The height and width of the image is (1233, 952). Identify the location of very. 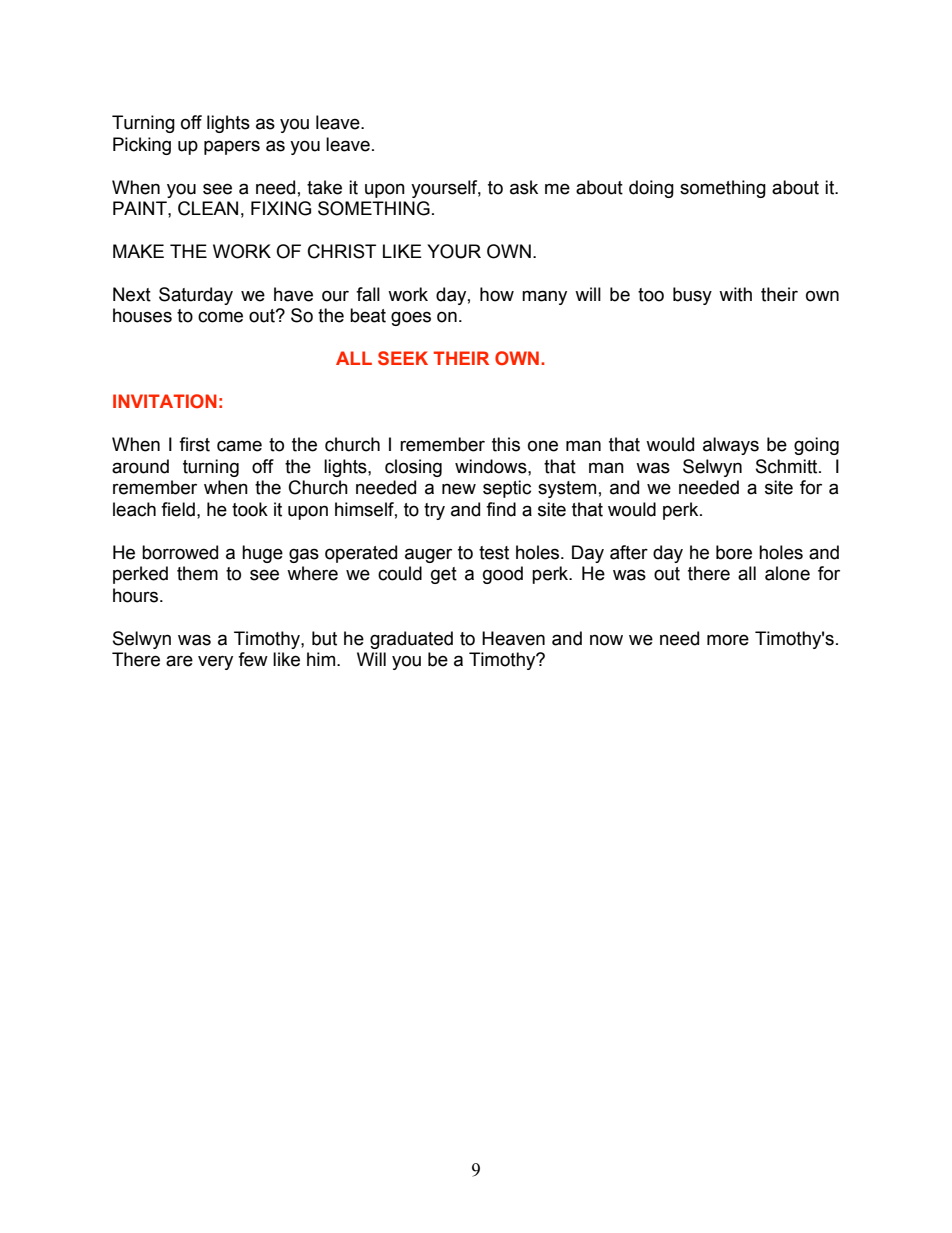
(215, 662).
